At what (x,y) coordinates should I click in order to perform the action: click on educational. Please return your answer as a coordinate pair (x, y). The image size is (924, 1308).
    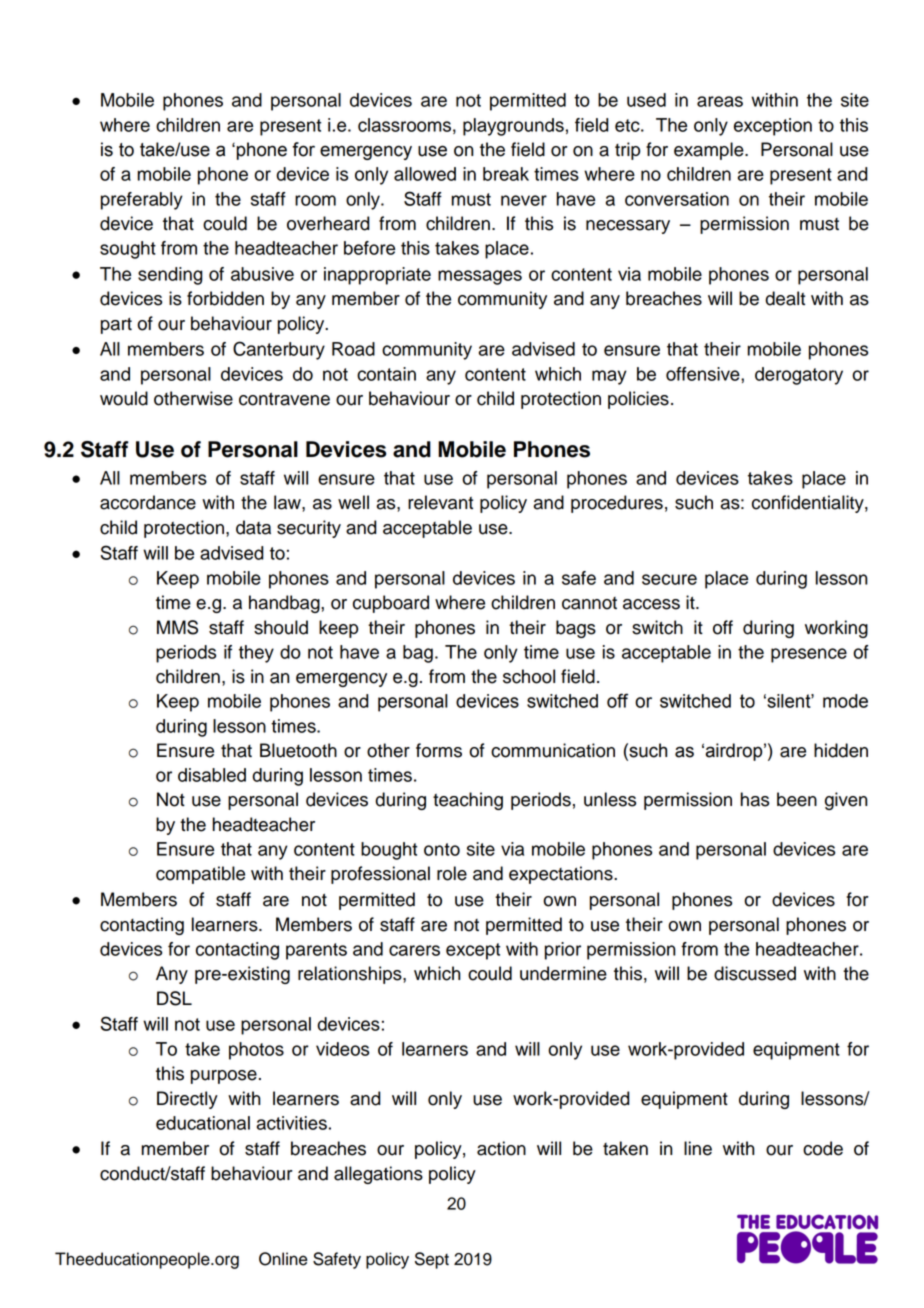
    Looking at the image, I should click on (203, 1123).
